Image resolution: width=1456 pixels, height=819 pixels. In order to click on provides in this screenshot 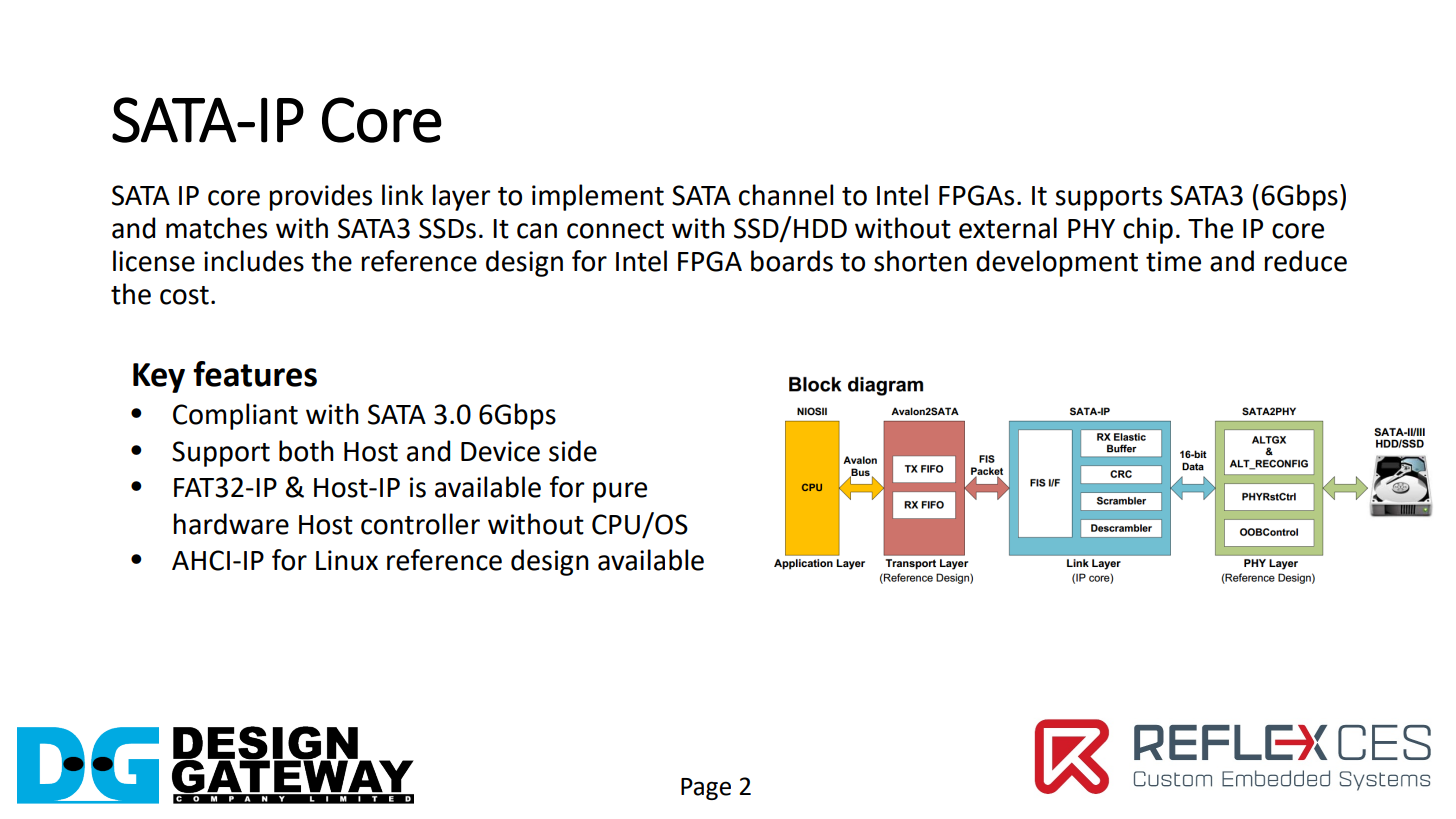, I will do `click(321, 197)`.
